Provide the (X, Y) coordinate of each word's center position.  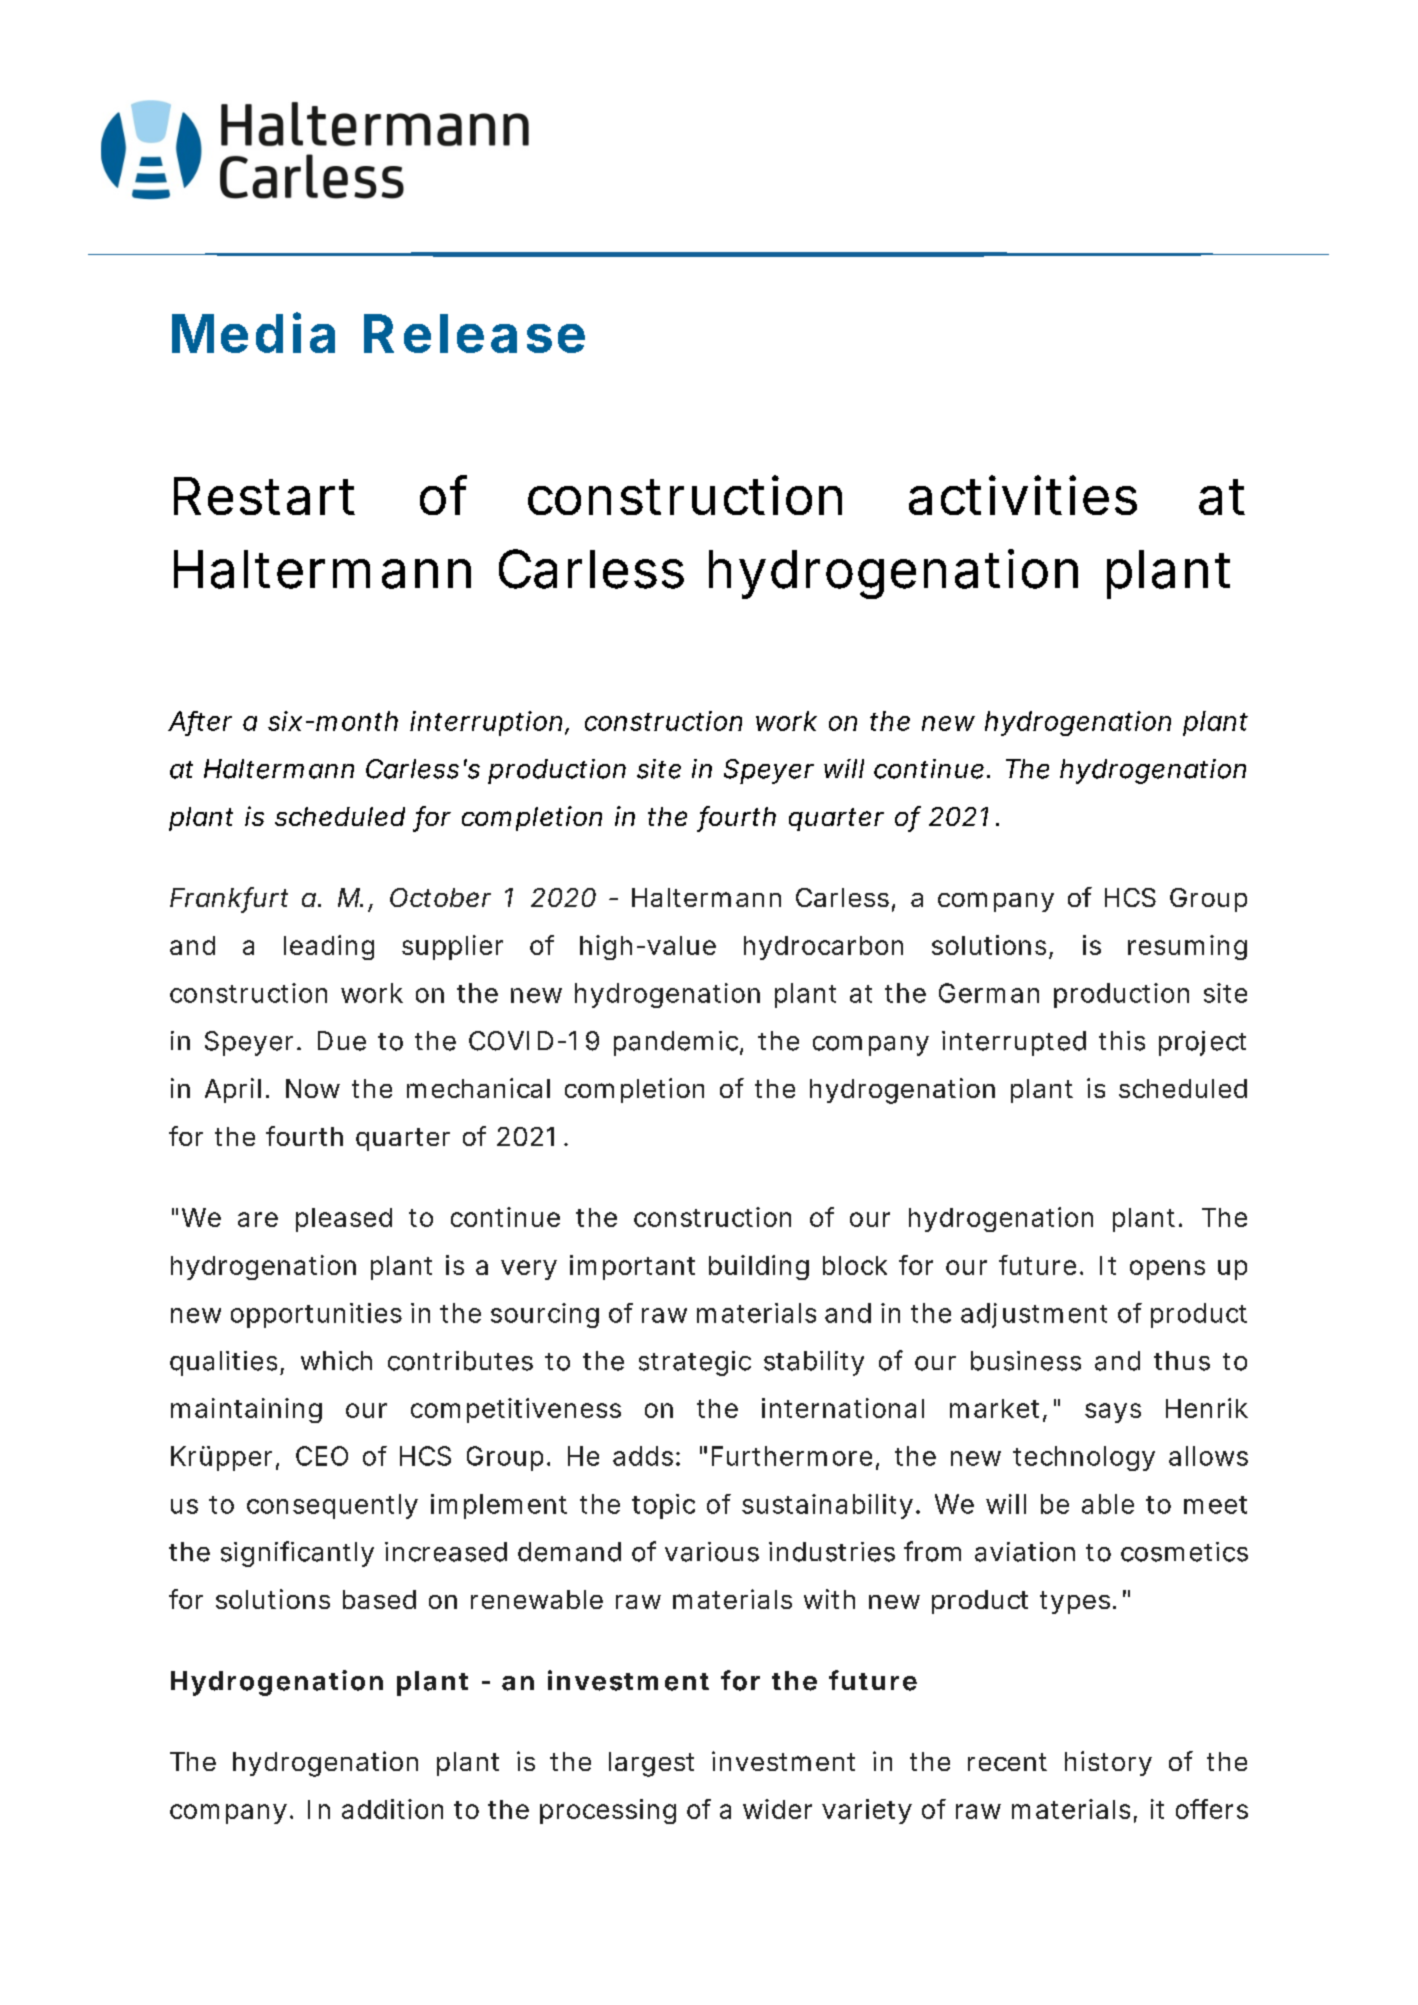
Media (253, 332)
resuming (1187, 947)
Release (474, 333)
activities (1023, 495)
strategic (695, 1363)
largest (651, 1764)
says (1113, 1413)
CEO (322, 1456)
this (1122, 1041)
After (200, 722)
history (1108, 1763)
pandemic (677, 1043)
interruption (486, 723)
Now (313, 1088)
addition (392, 1809)
